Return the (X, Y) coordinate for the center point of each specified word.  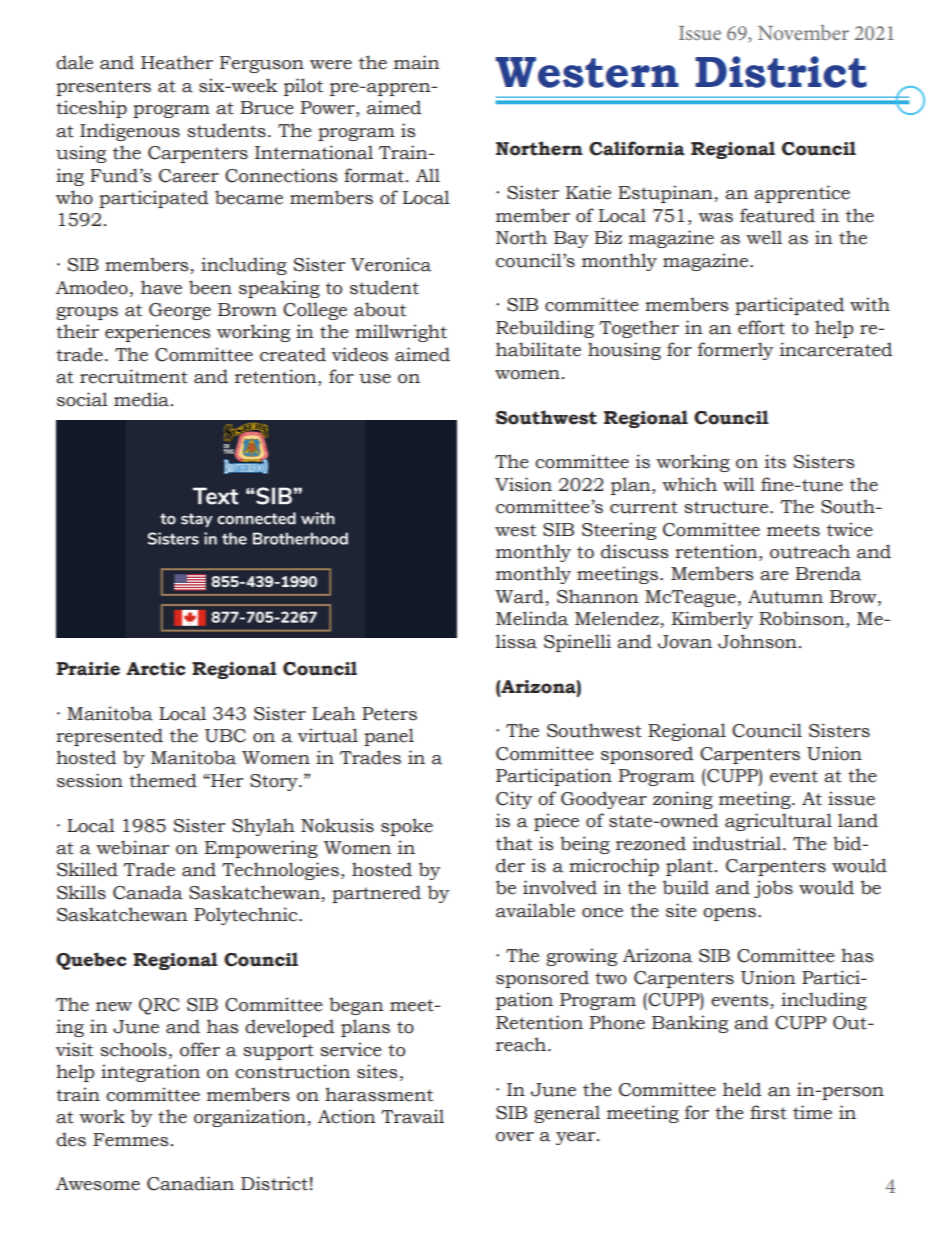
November (803, 32)
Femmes (130, 1140)
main (417, 62)
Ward (520, 597)
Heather (177, 62)
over (515, 1137)
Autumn (785, 597)
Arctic (155, 669)
